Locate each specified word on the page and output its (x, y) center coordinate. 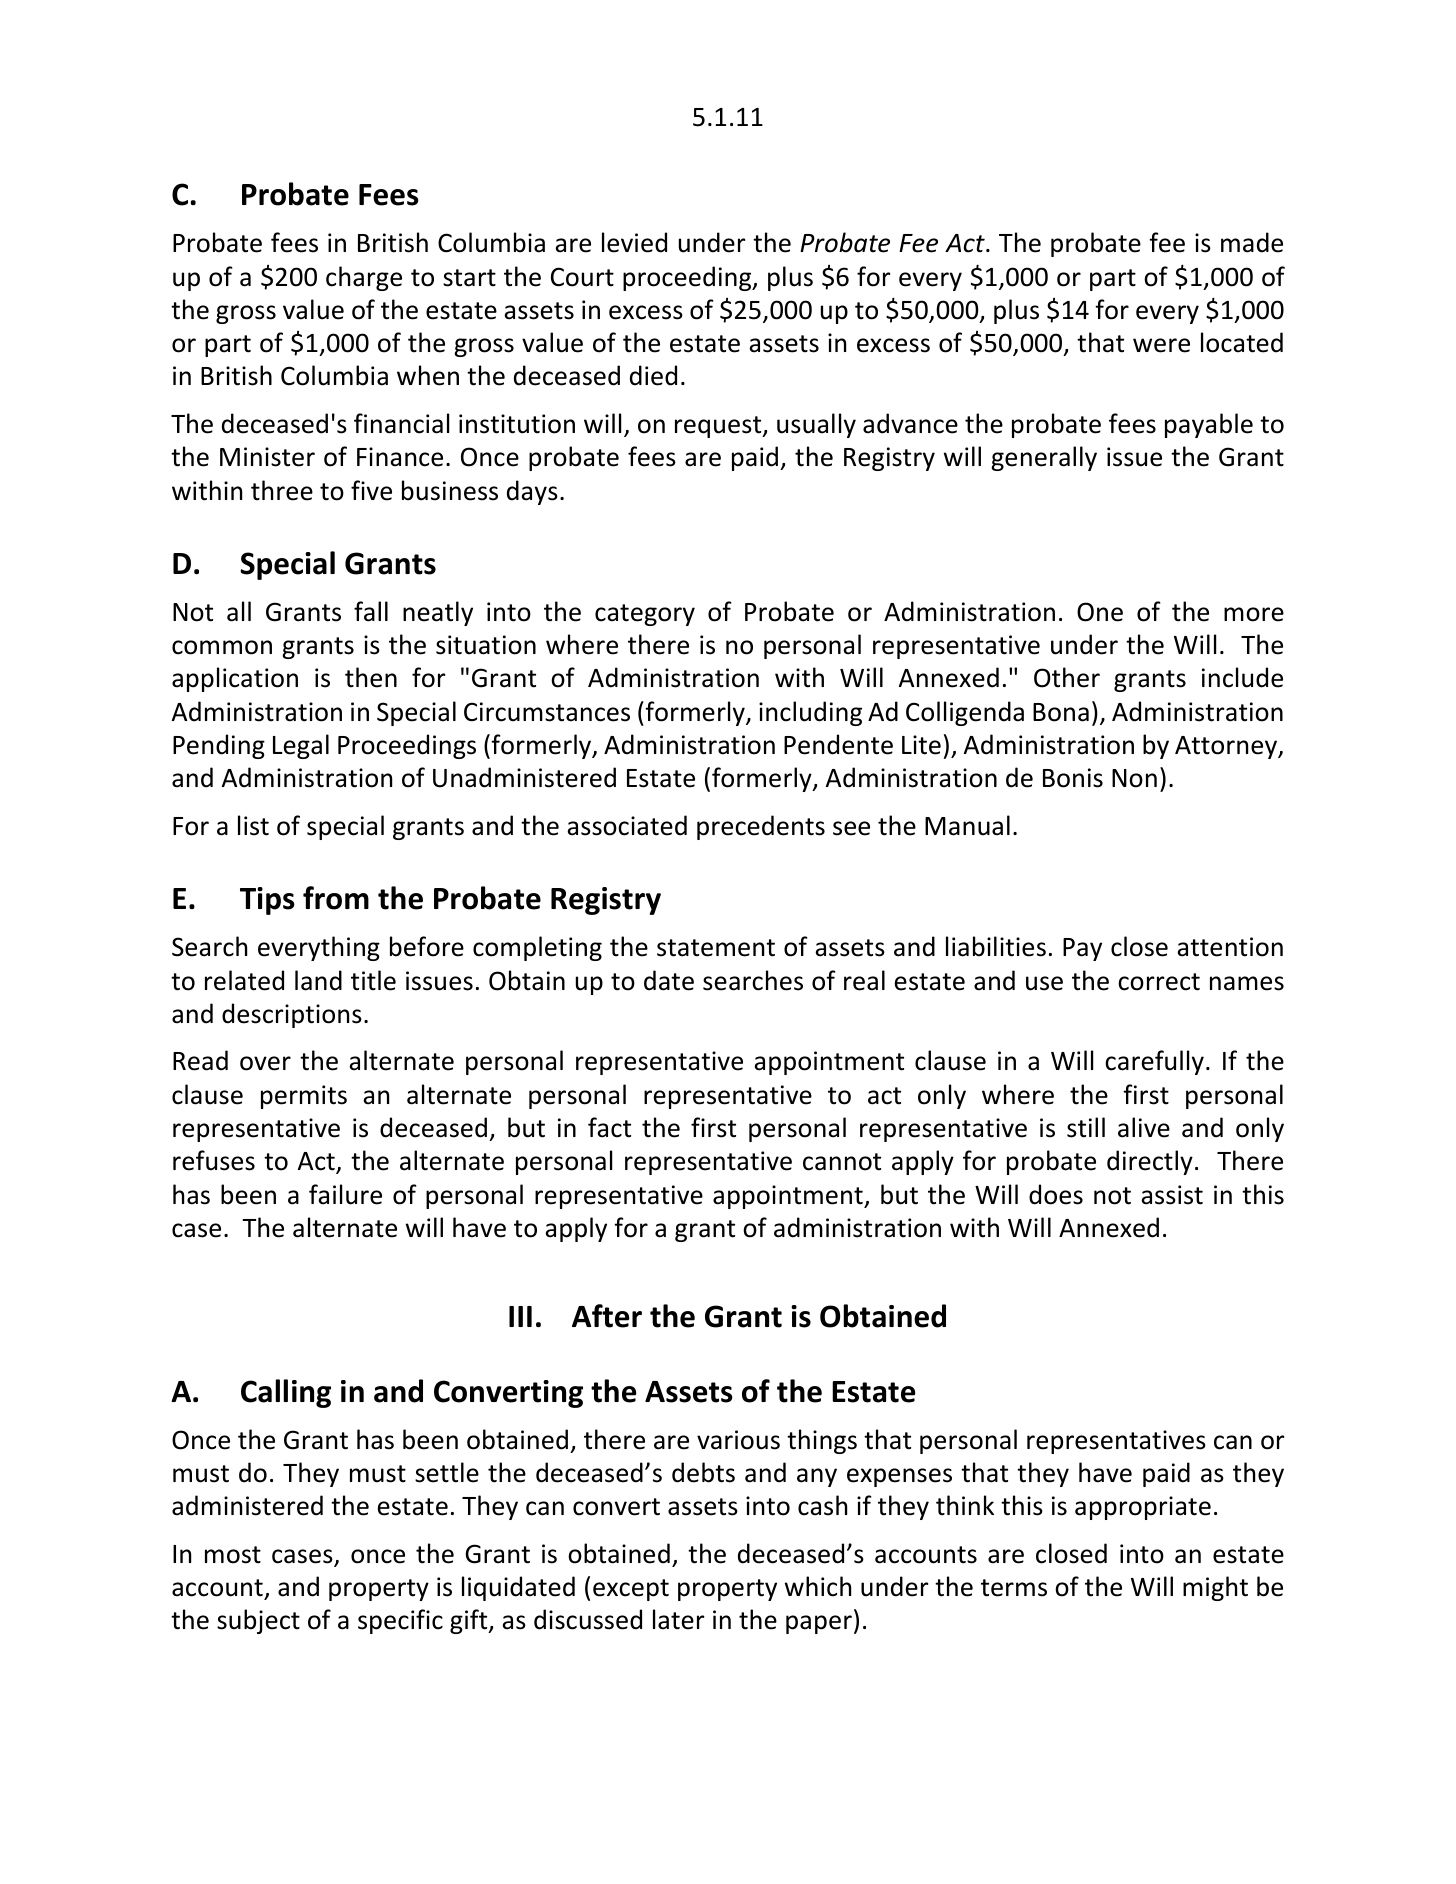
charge (364, 278)
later (678, 1619)
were (1161, 345)
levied (634, 242)
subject (258, 1621)
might (1215, 1588)
